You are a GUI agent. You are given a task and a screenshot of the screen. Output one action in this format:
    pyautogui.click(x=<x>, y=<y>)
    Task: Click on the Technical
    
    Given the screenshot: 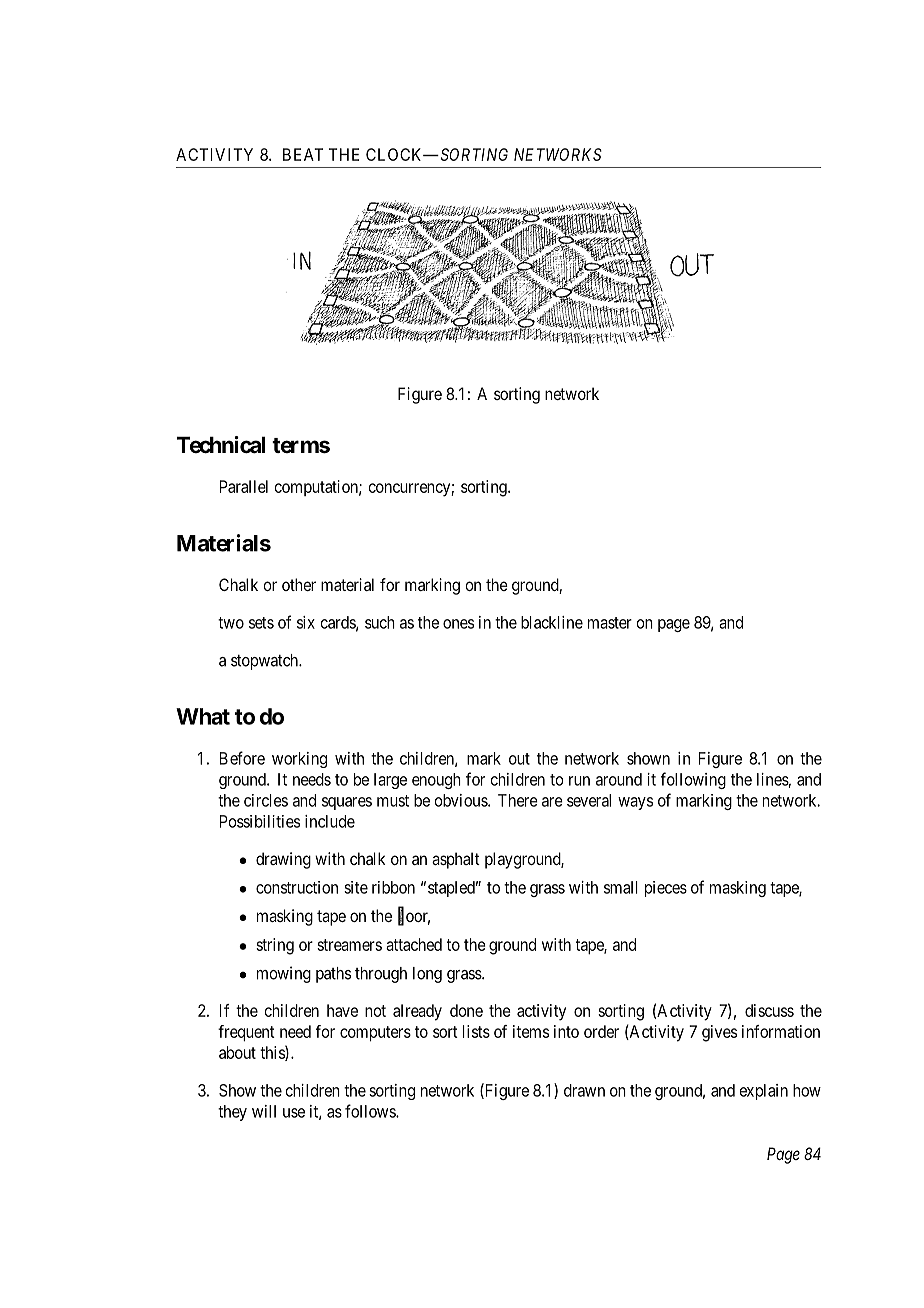 What is the action you would take?
    pyautogui.click(x=221, y=445)
